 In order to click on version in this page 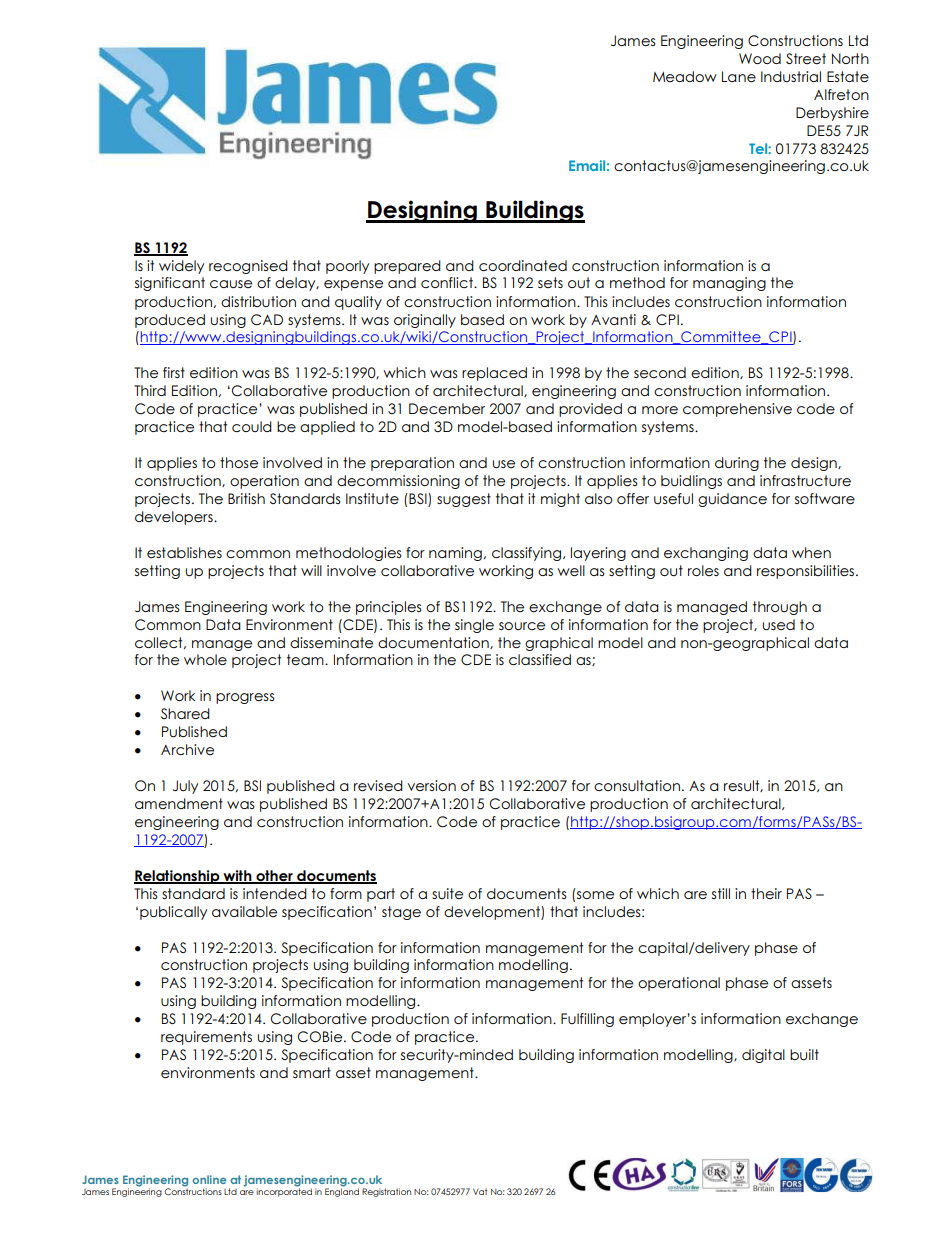, I will do `click(432, 785)`.
